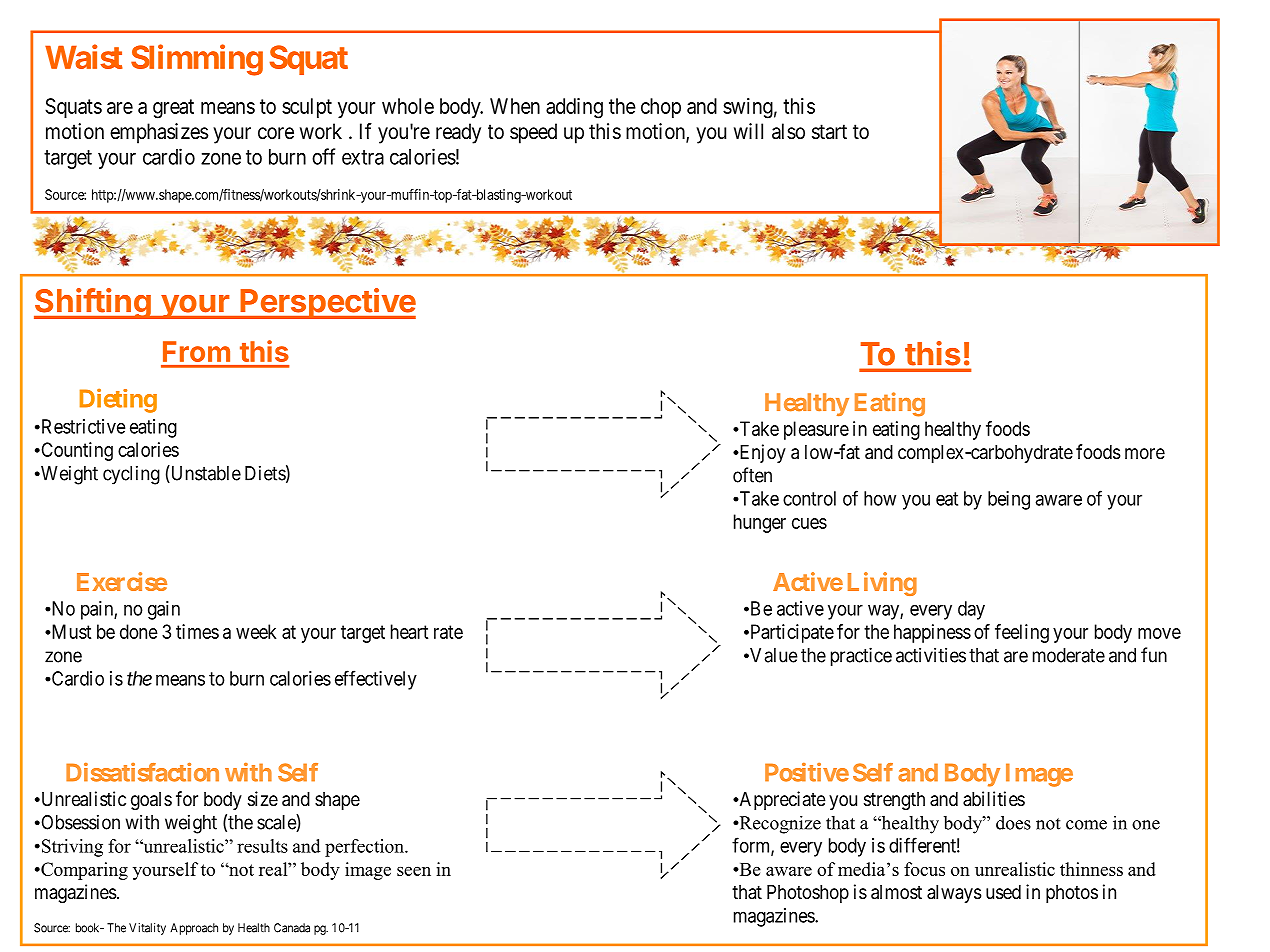  I want to click on great, so click(173, 109).
